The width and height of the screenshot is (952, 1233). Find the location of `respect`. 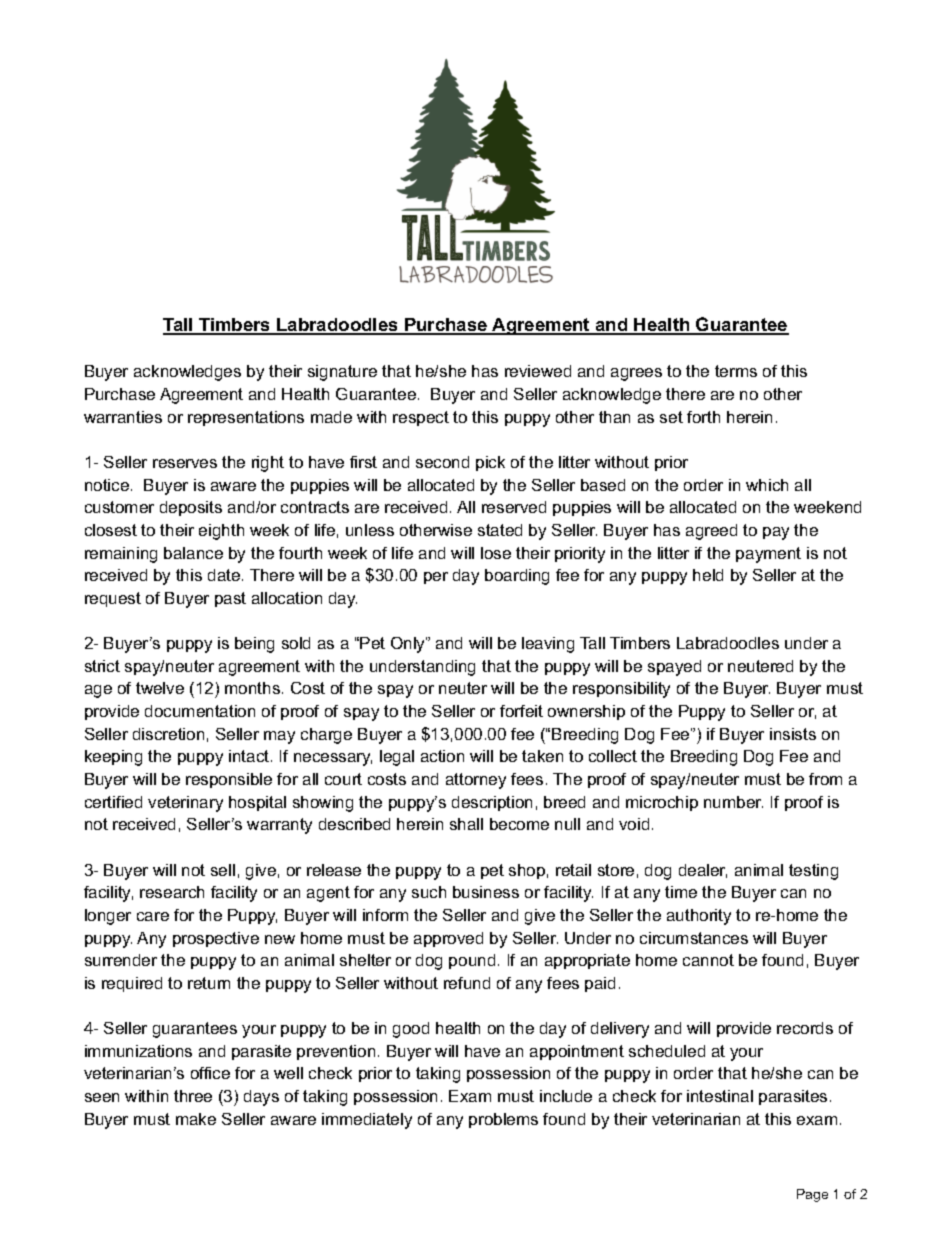

respect is located at coordinates (421, 418).
